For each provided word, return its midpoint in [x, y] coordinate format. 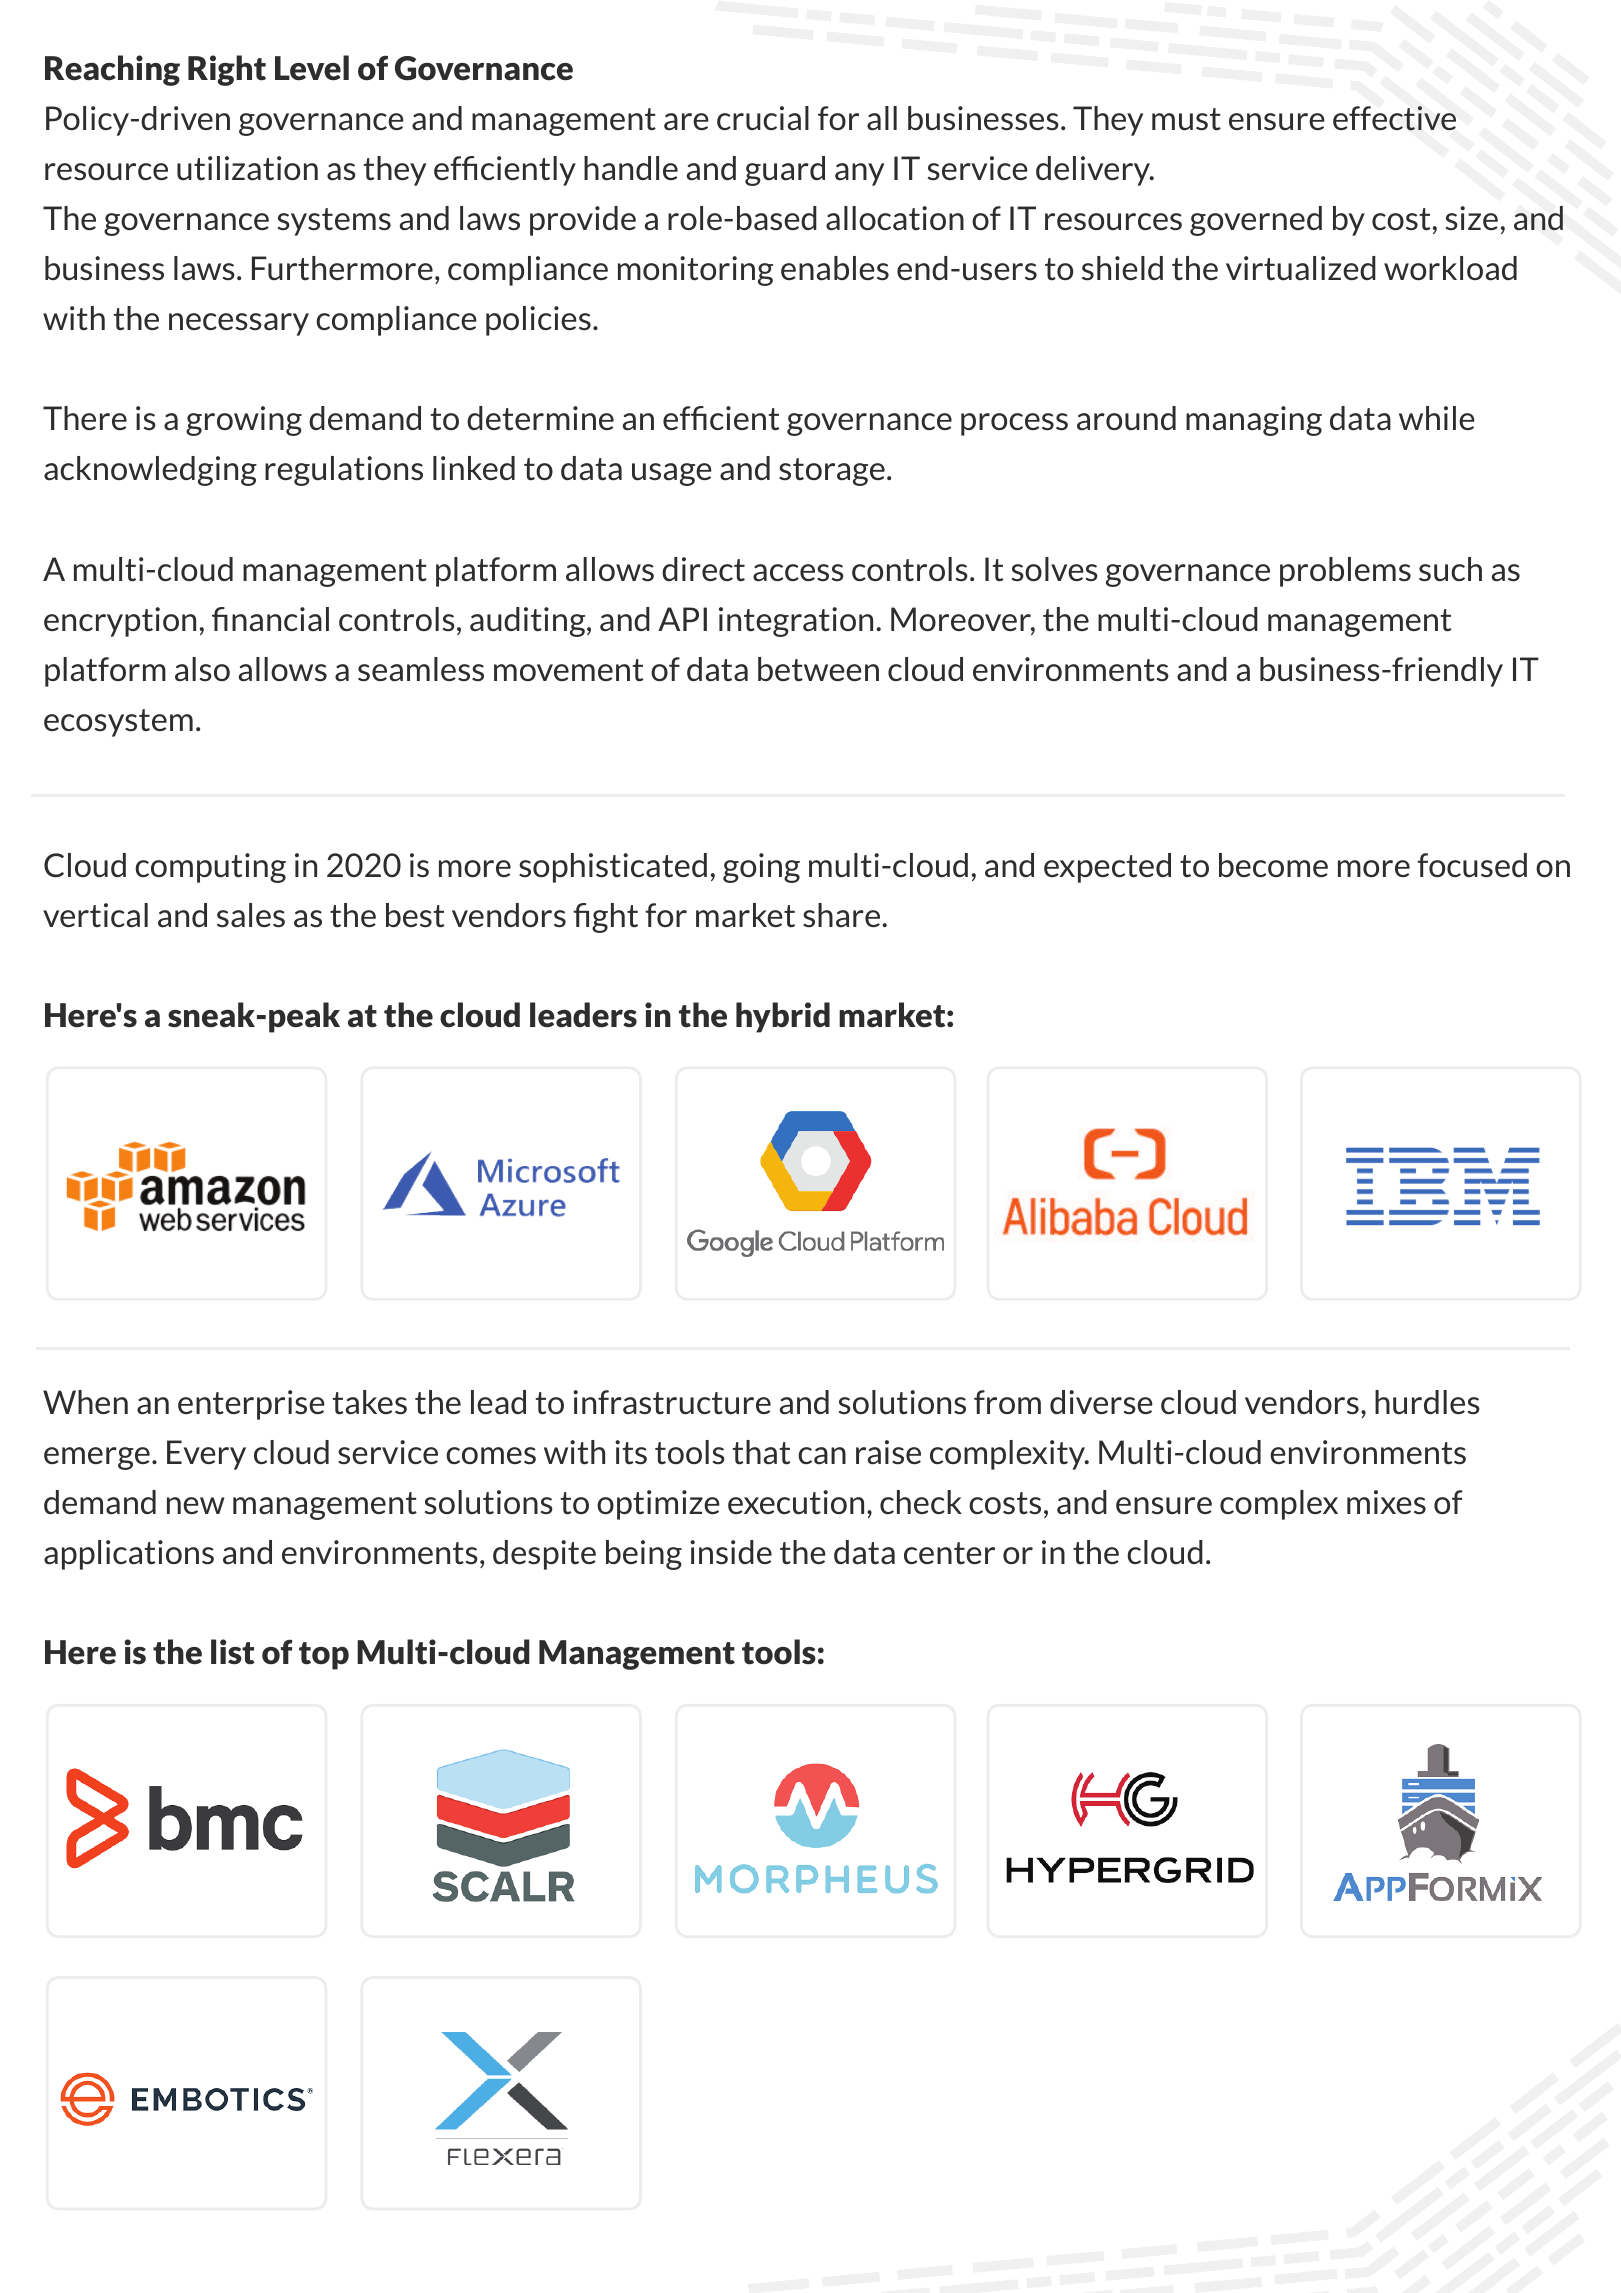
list [233, 1652]
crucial [763, 118]
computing [210, 868]
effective [1394, 118]
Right [227, 70]
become [1273, 865]
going [761, 868]
